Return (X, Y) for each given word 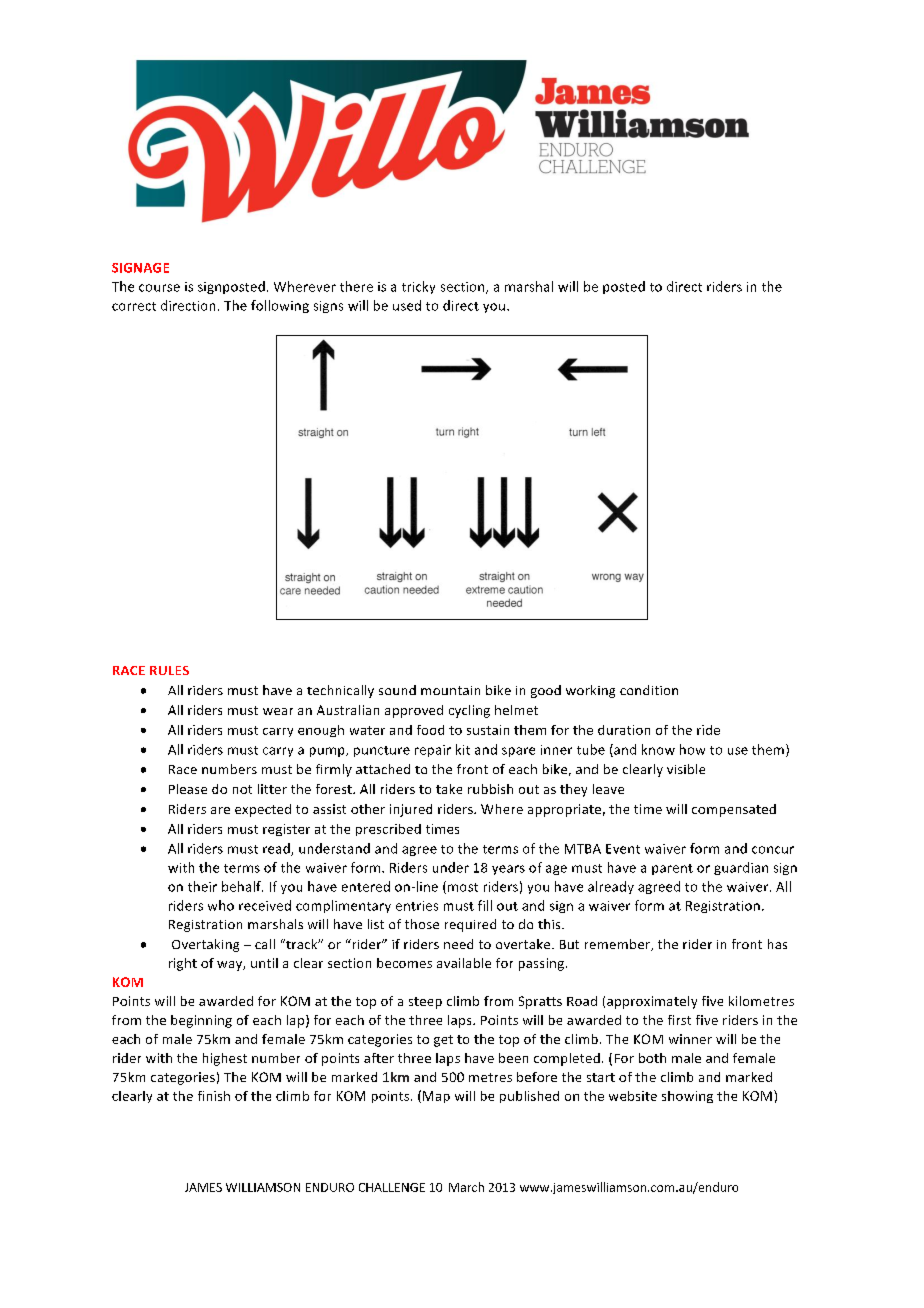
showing (687, 1097)
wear (278, 711)
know (658, 749)
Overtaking (205, 945)
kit (463, 749)
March (466, 1187)
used (407, 305)
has (777, 944)
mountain (450, 690)
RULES (169, 670)
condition (649, 690)
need (458, 944)
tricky (418, 287)
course (159, 288)
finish (214, 1096)
